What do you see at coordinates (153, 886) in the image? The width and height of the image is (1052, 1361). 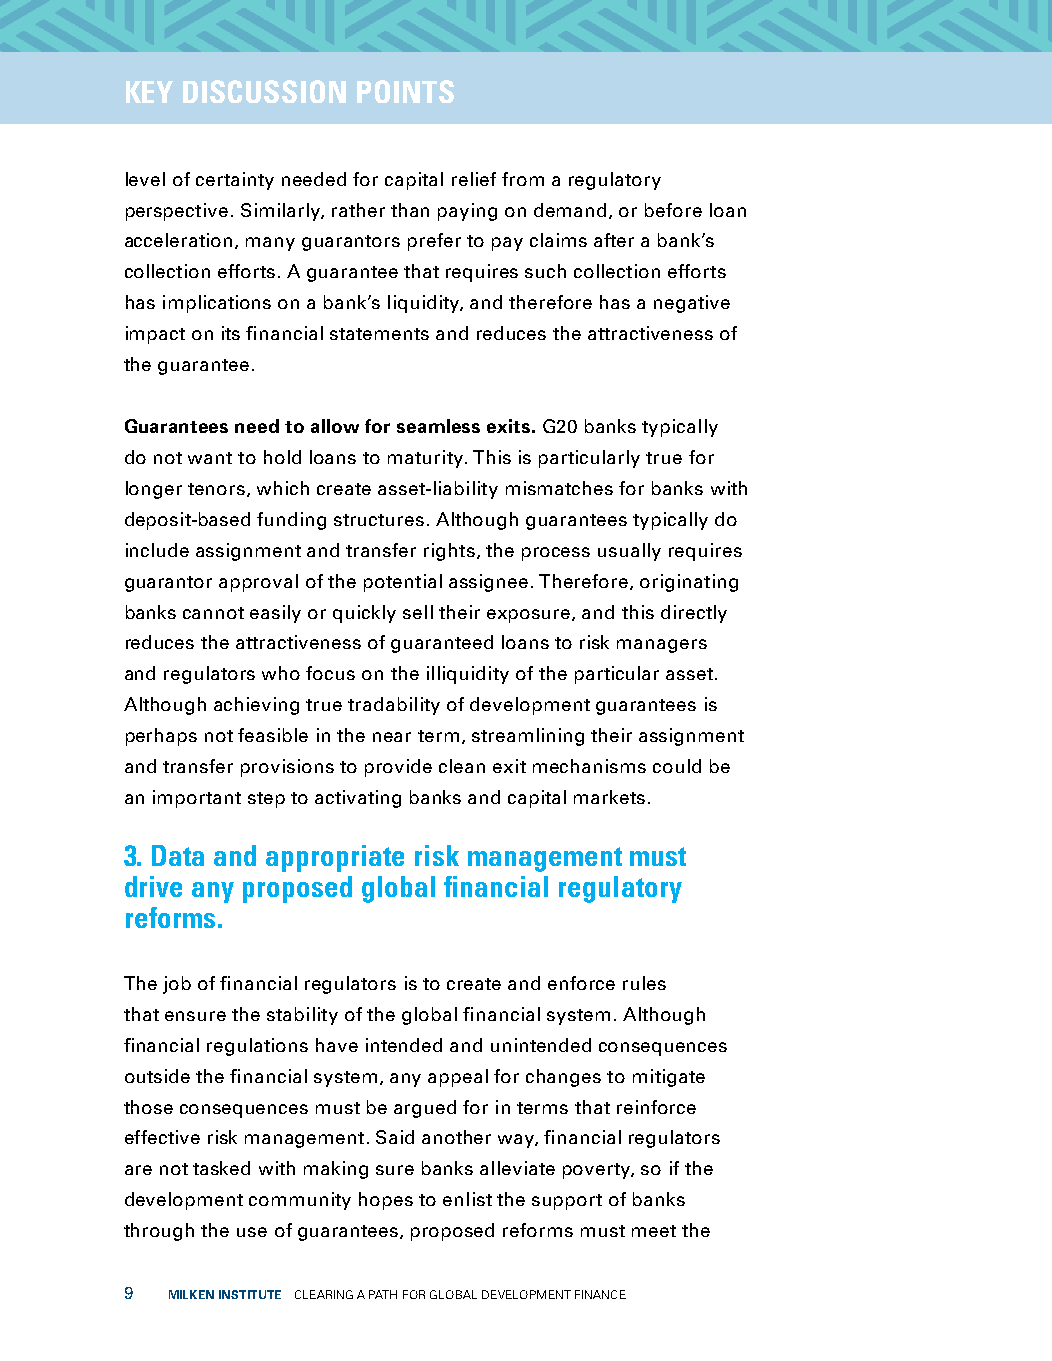 I see `drive` at bounding box center [153, 886].
